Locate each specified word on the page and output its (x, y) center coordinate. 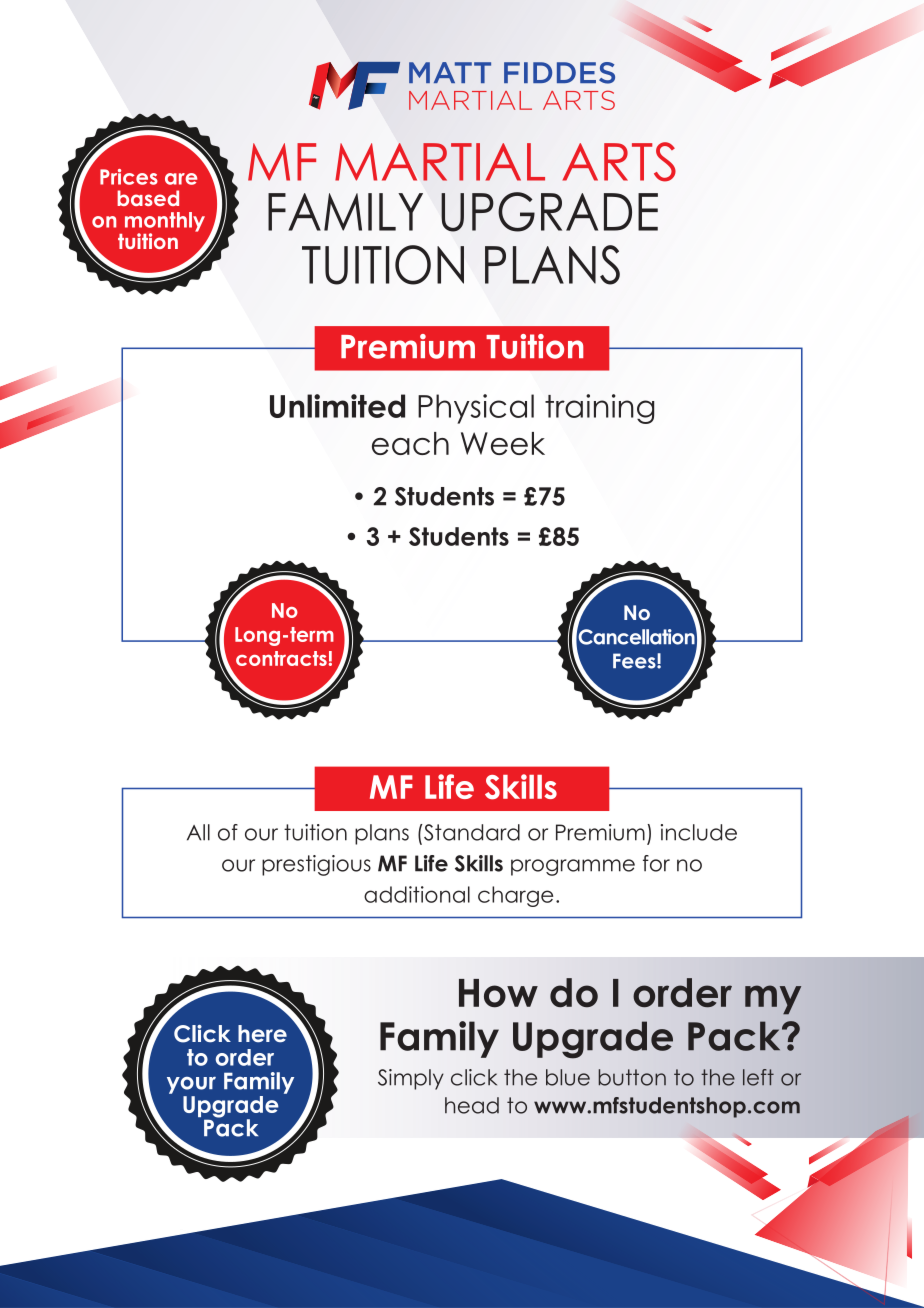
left (758, 1077)
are (181, 179)
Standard (471, 832)
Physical (476, 409)
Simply (411, 1079)
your (191, 1085)
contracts (281, 658)
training (599, 409)
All (198, 832)
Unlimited (337, 406)
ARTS (619, 162)
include (699, 832)
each (410, 443)
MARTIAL (440, 162)
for (656, 863)
